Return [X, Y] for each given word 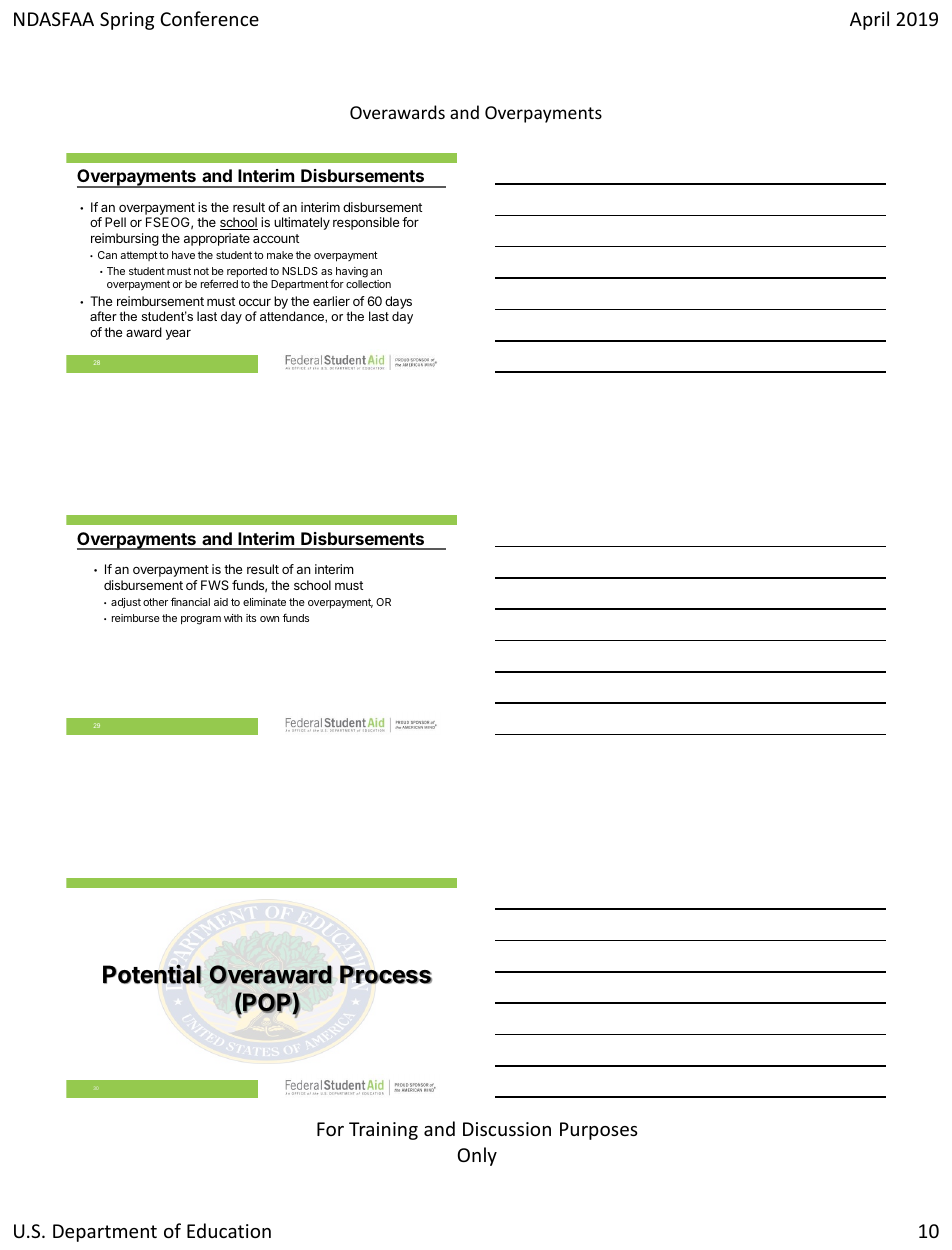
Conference [209, 18]
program [201, 620]
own [269, 619]
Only [477, 1156]
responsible [366, 223]
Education [229, 1230]
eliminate [264, 602]
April [869, 20]
